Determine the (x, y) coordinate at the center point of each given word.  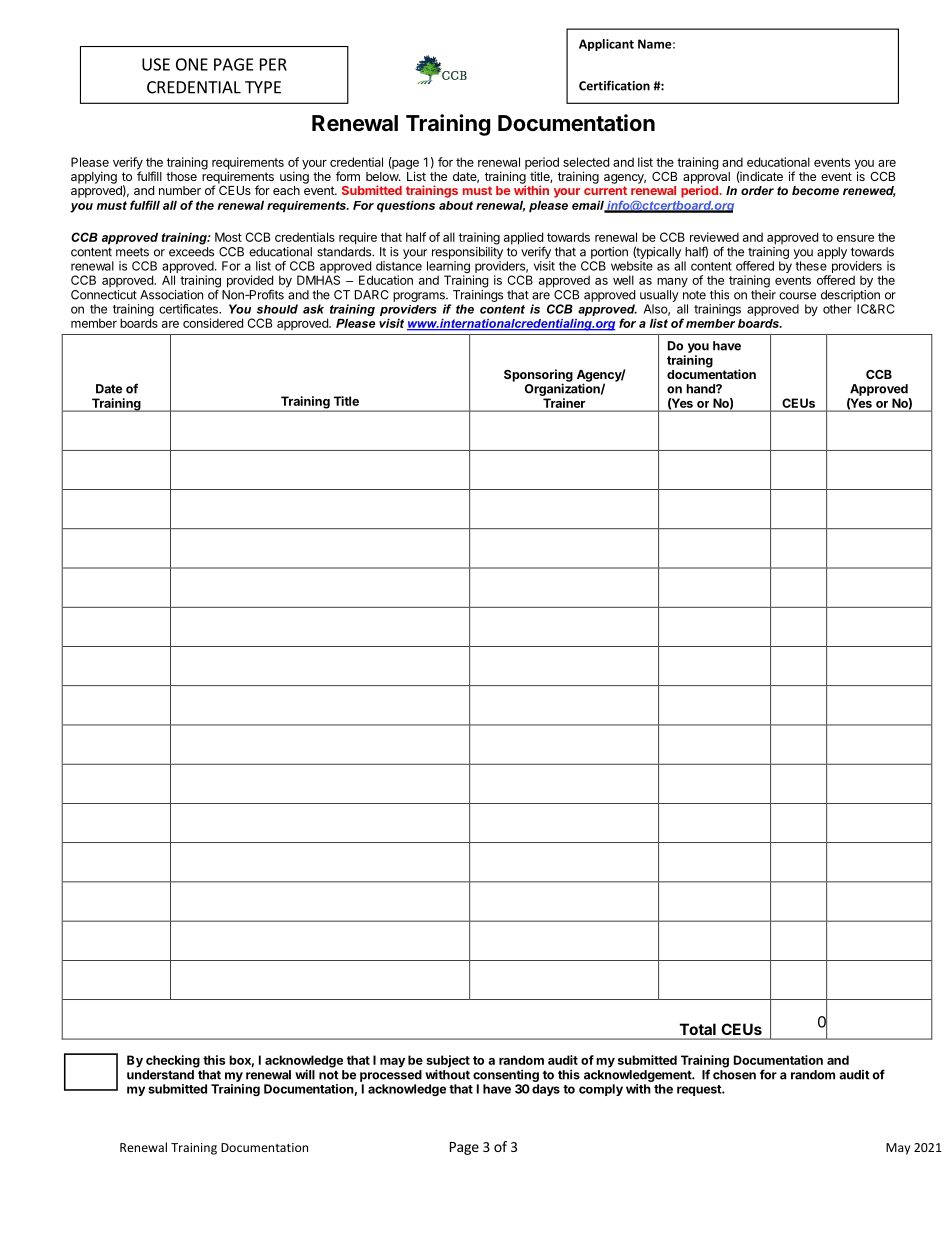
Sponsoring (538, 376)
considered (213, 323)
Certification (614, 85)
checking (173, 1061)
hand (701, 389)
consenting (506, 1075)
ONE (192, 64)
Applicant (606, 45)
